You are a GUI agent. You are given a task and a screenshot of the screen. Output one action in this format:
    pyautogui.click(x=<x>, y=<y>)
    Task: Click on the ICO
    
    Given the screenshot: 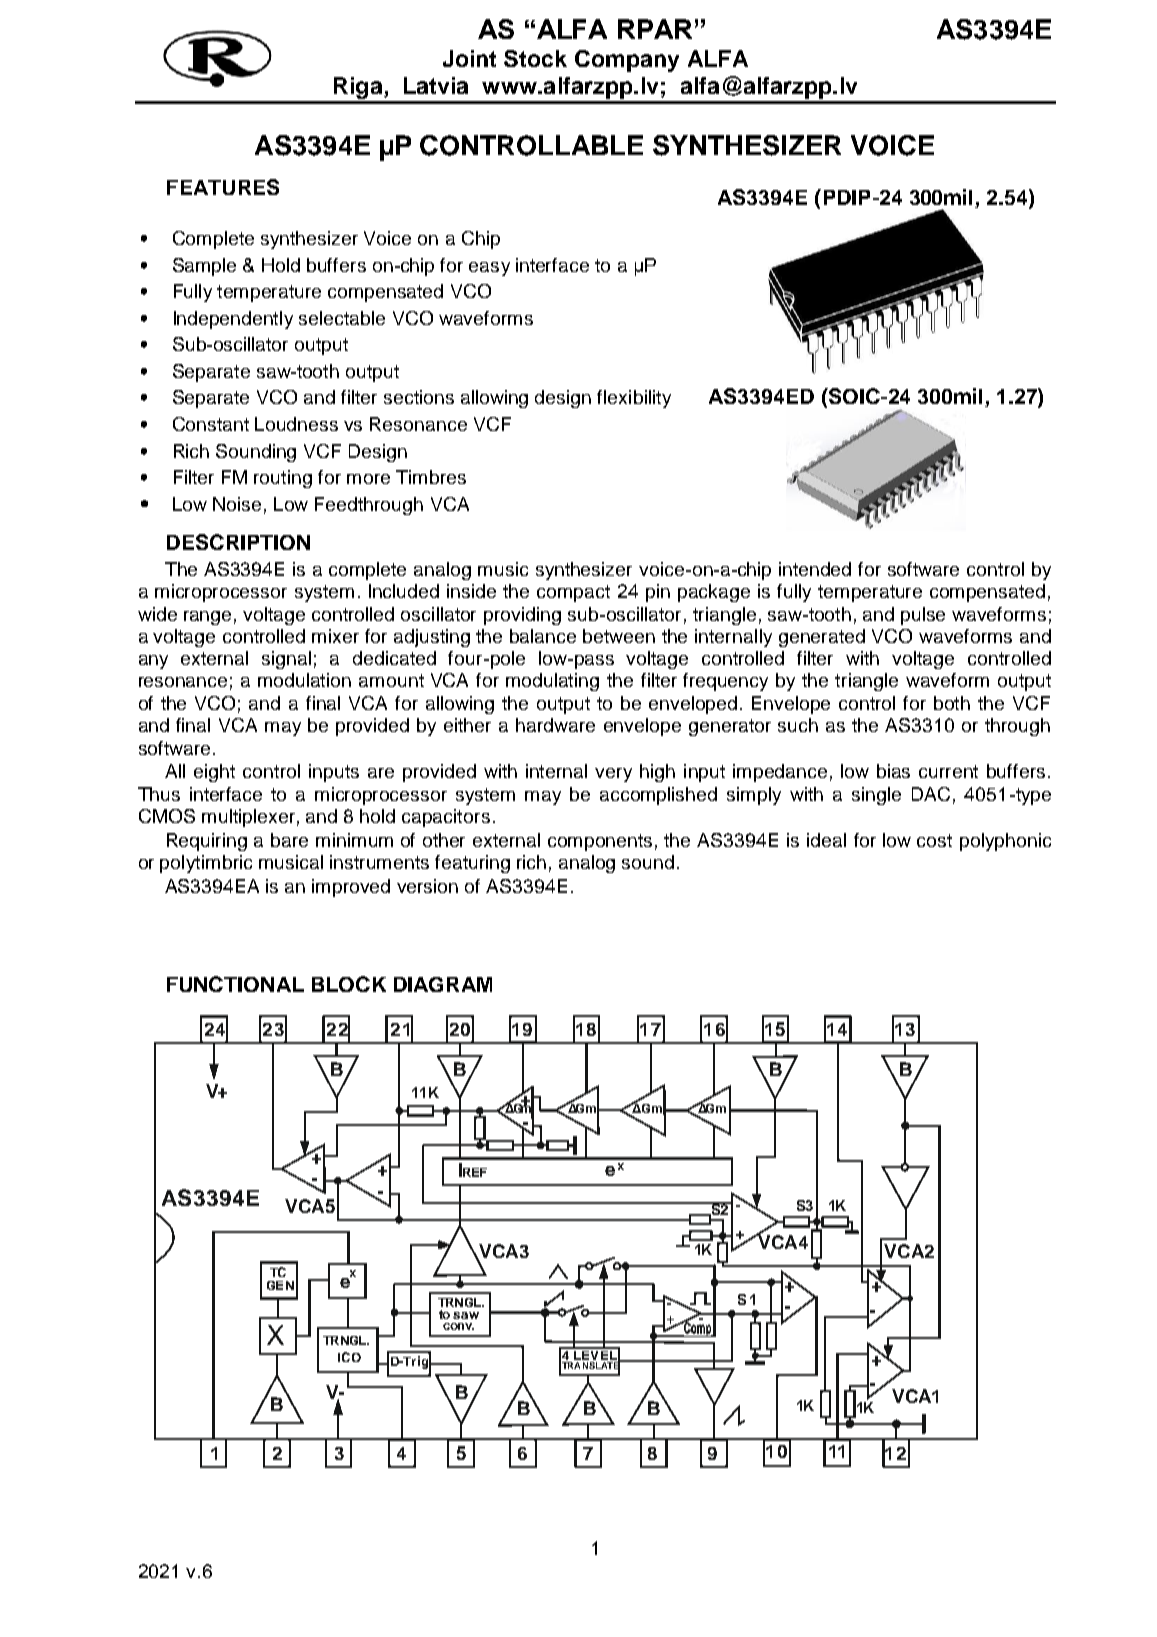 What is the action you would take?
    pyautogui.click(x=349, y=1357)
